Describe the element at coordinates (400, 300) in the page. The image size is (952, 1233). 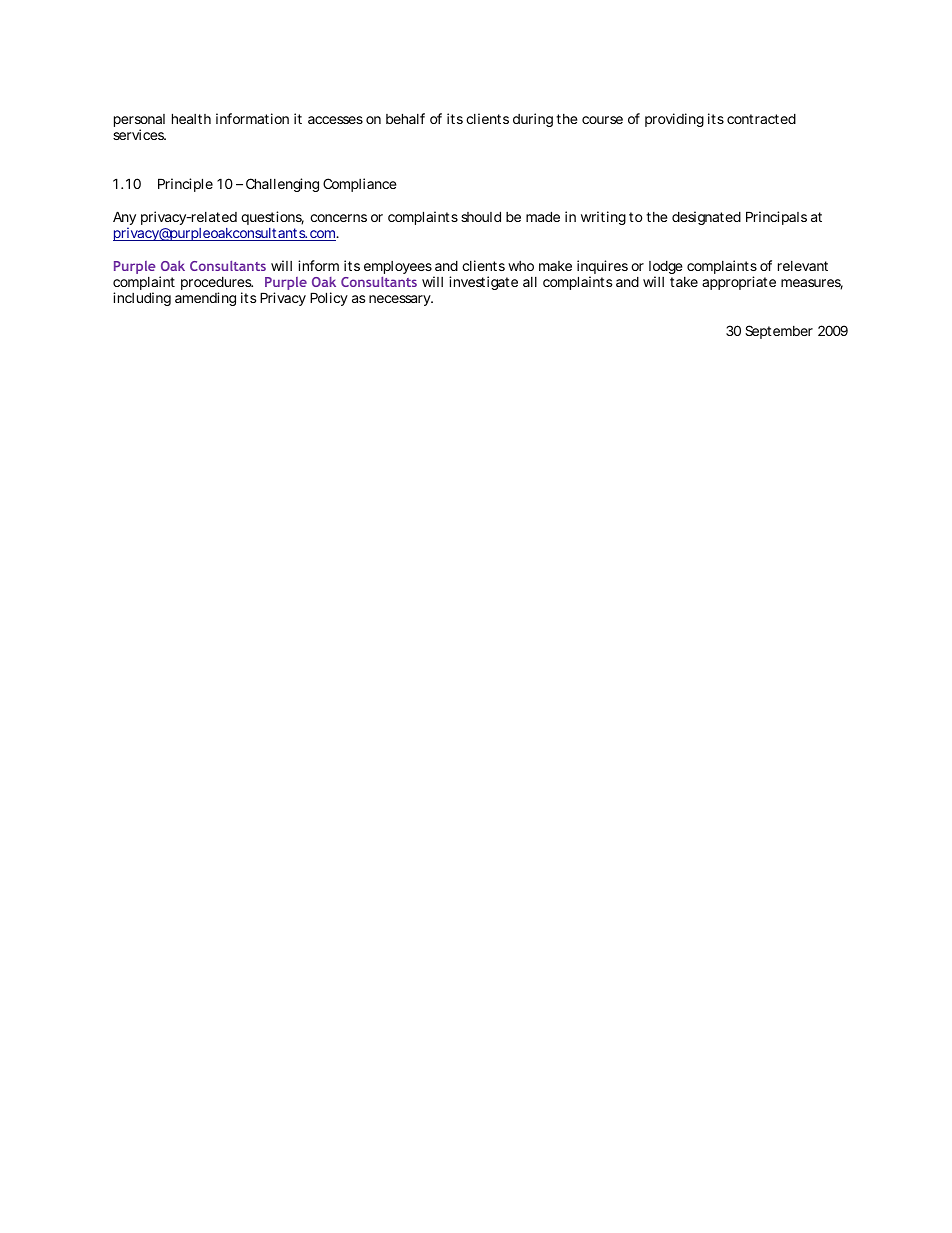
I see `necessary` at that location.
